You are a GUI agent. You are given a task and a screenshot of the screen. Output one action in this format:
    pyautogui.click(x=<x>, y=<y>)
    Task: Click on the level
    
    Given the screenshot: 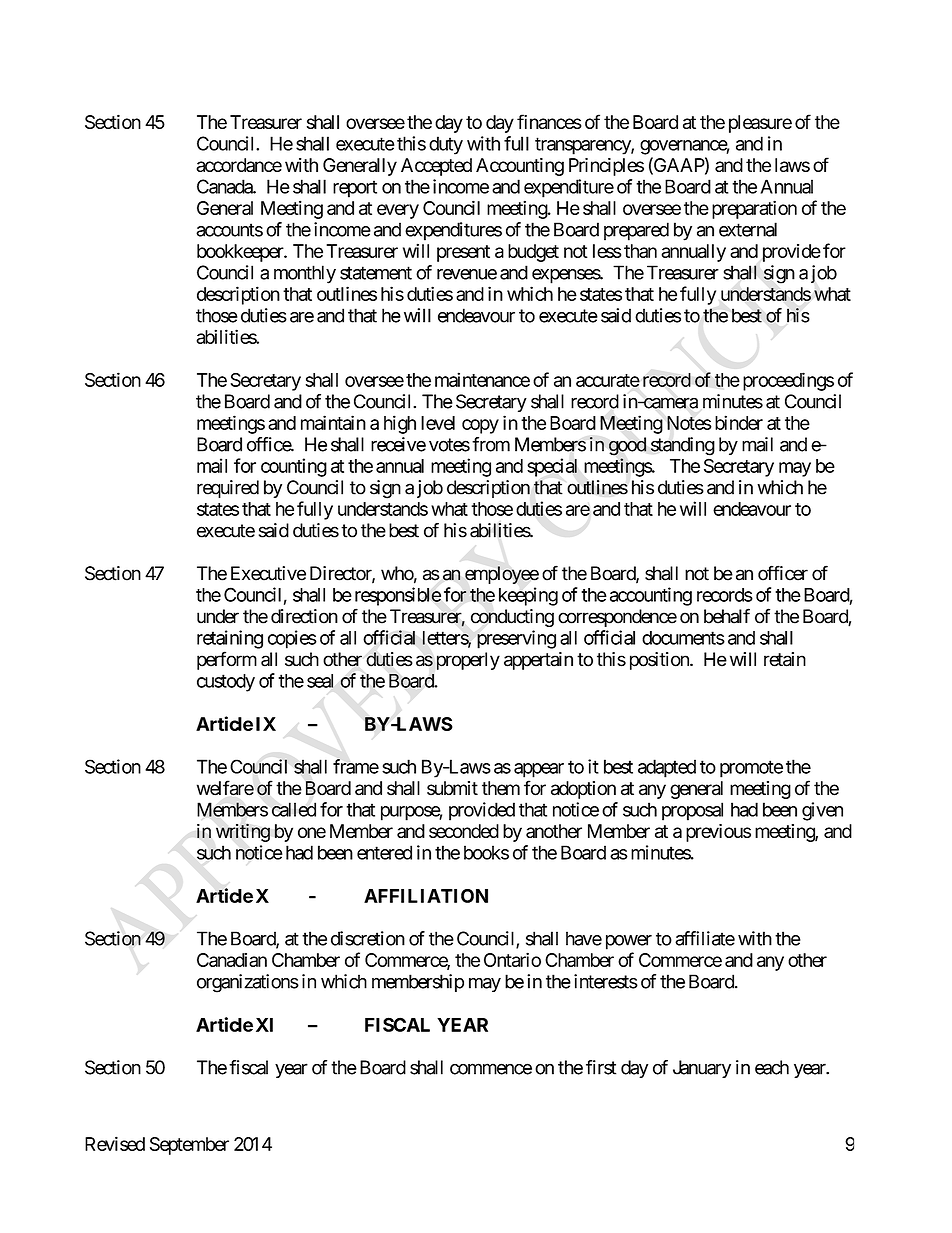 What is the action you would take?
    pyautogui.click(x=438, y=423)
